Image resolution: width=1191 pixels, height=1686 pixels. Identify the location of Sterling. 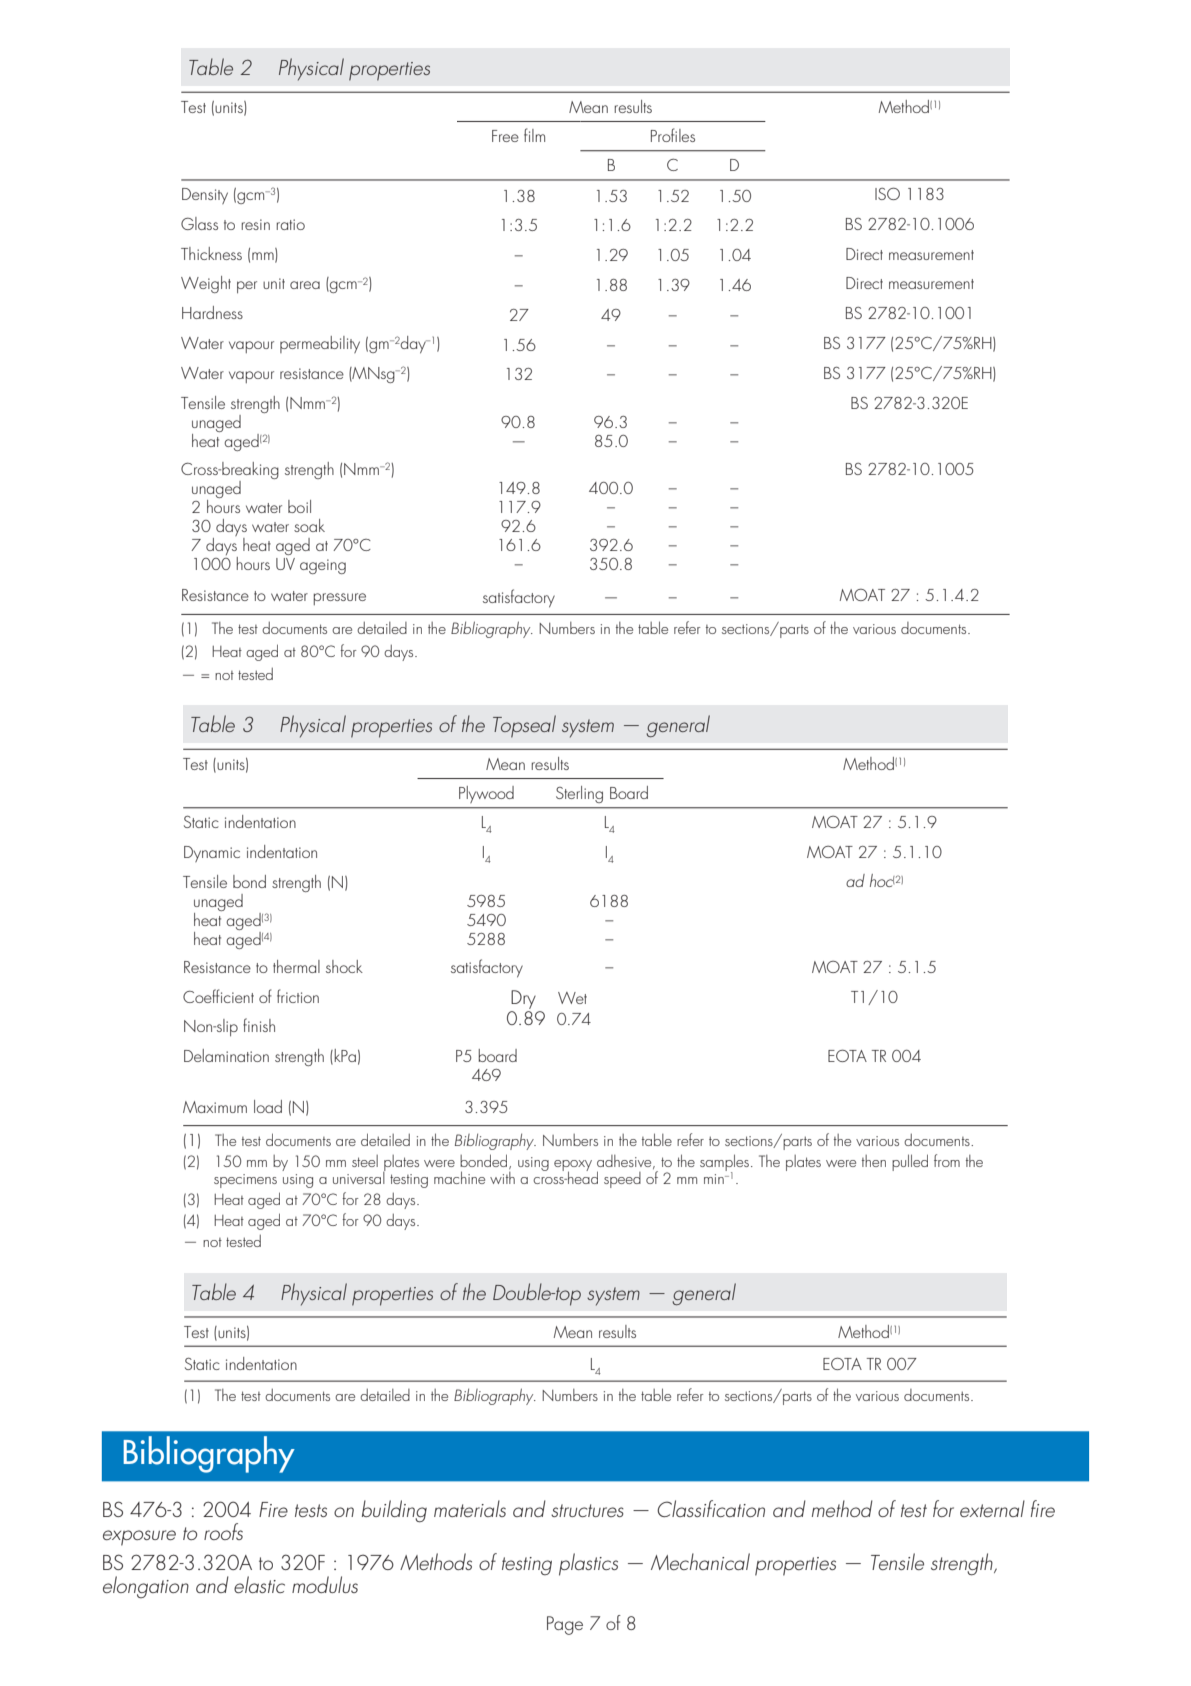
(579, 794).
